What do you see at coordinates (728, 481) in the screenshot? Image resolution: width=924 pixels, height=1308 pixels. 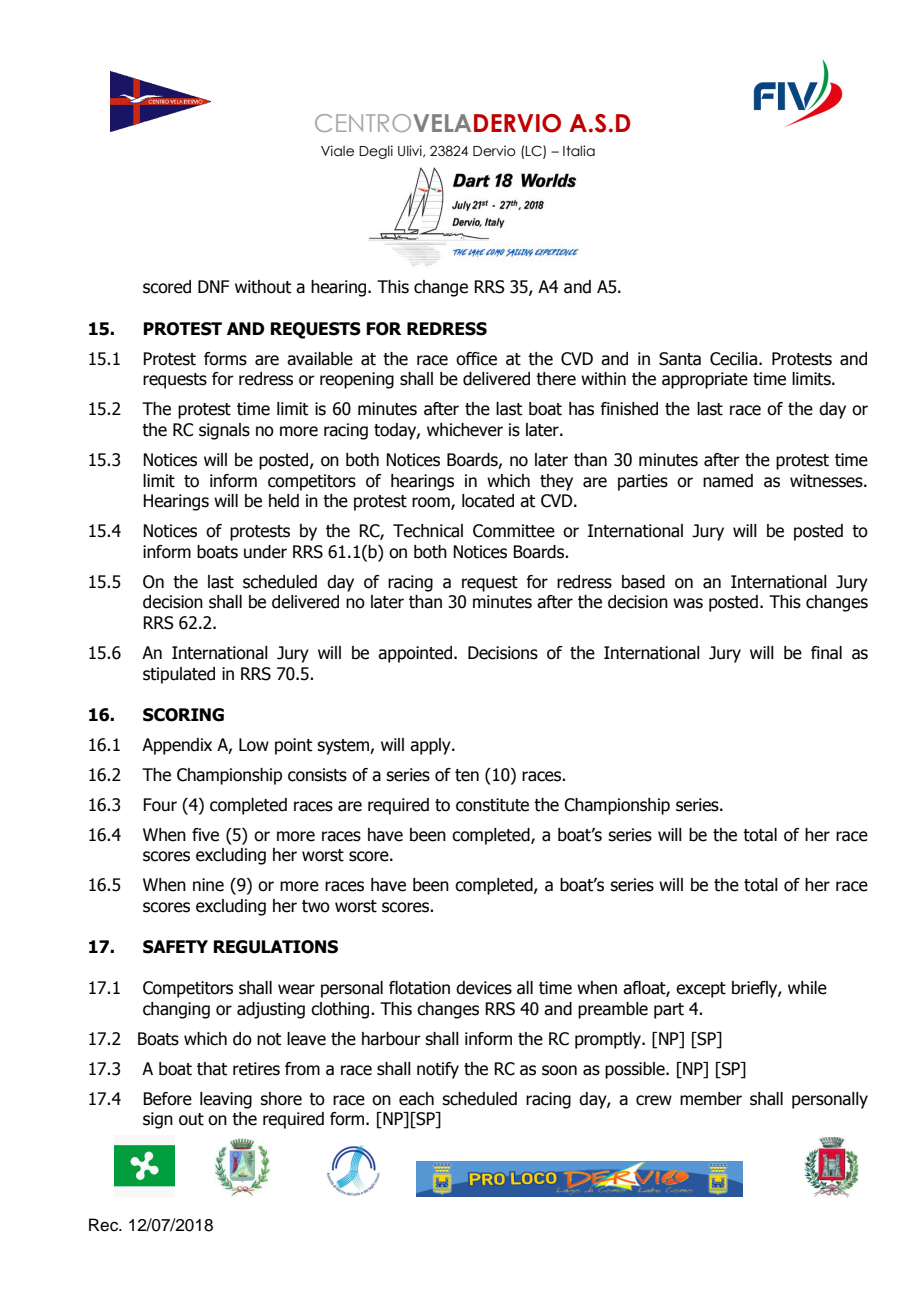 I see `named` at bounding box center [728, 481].
